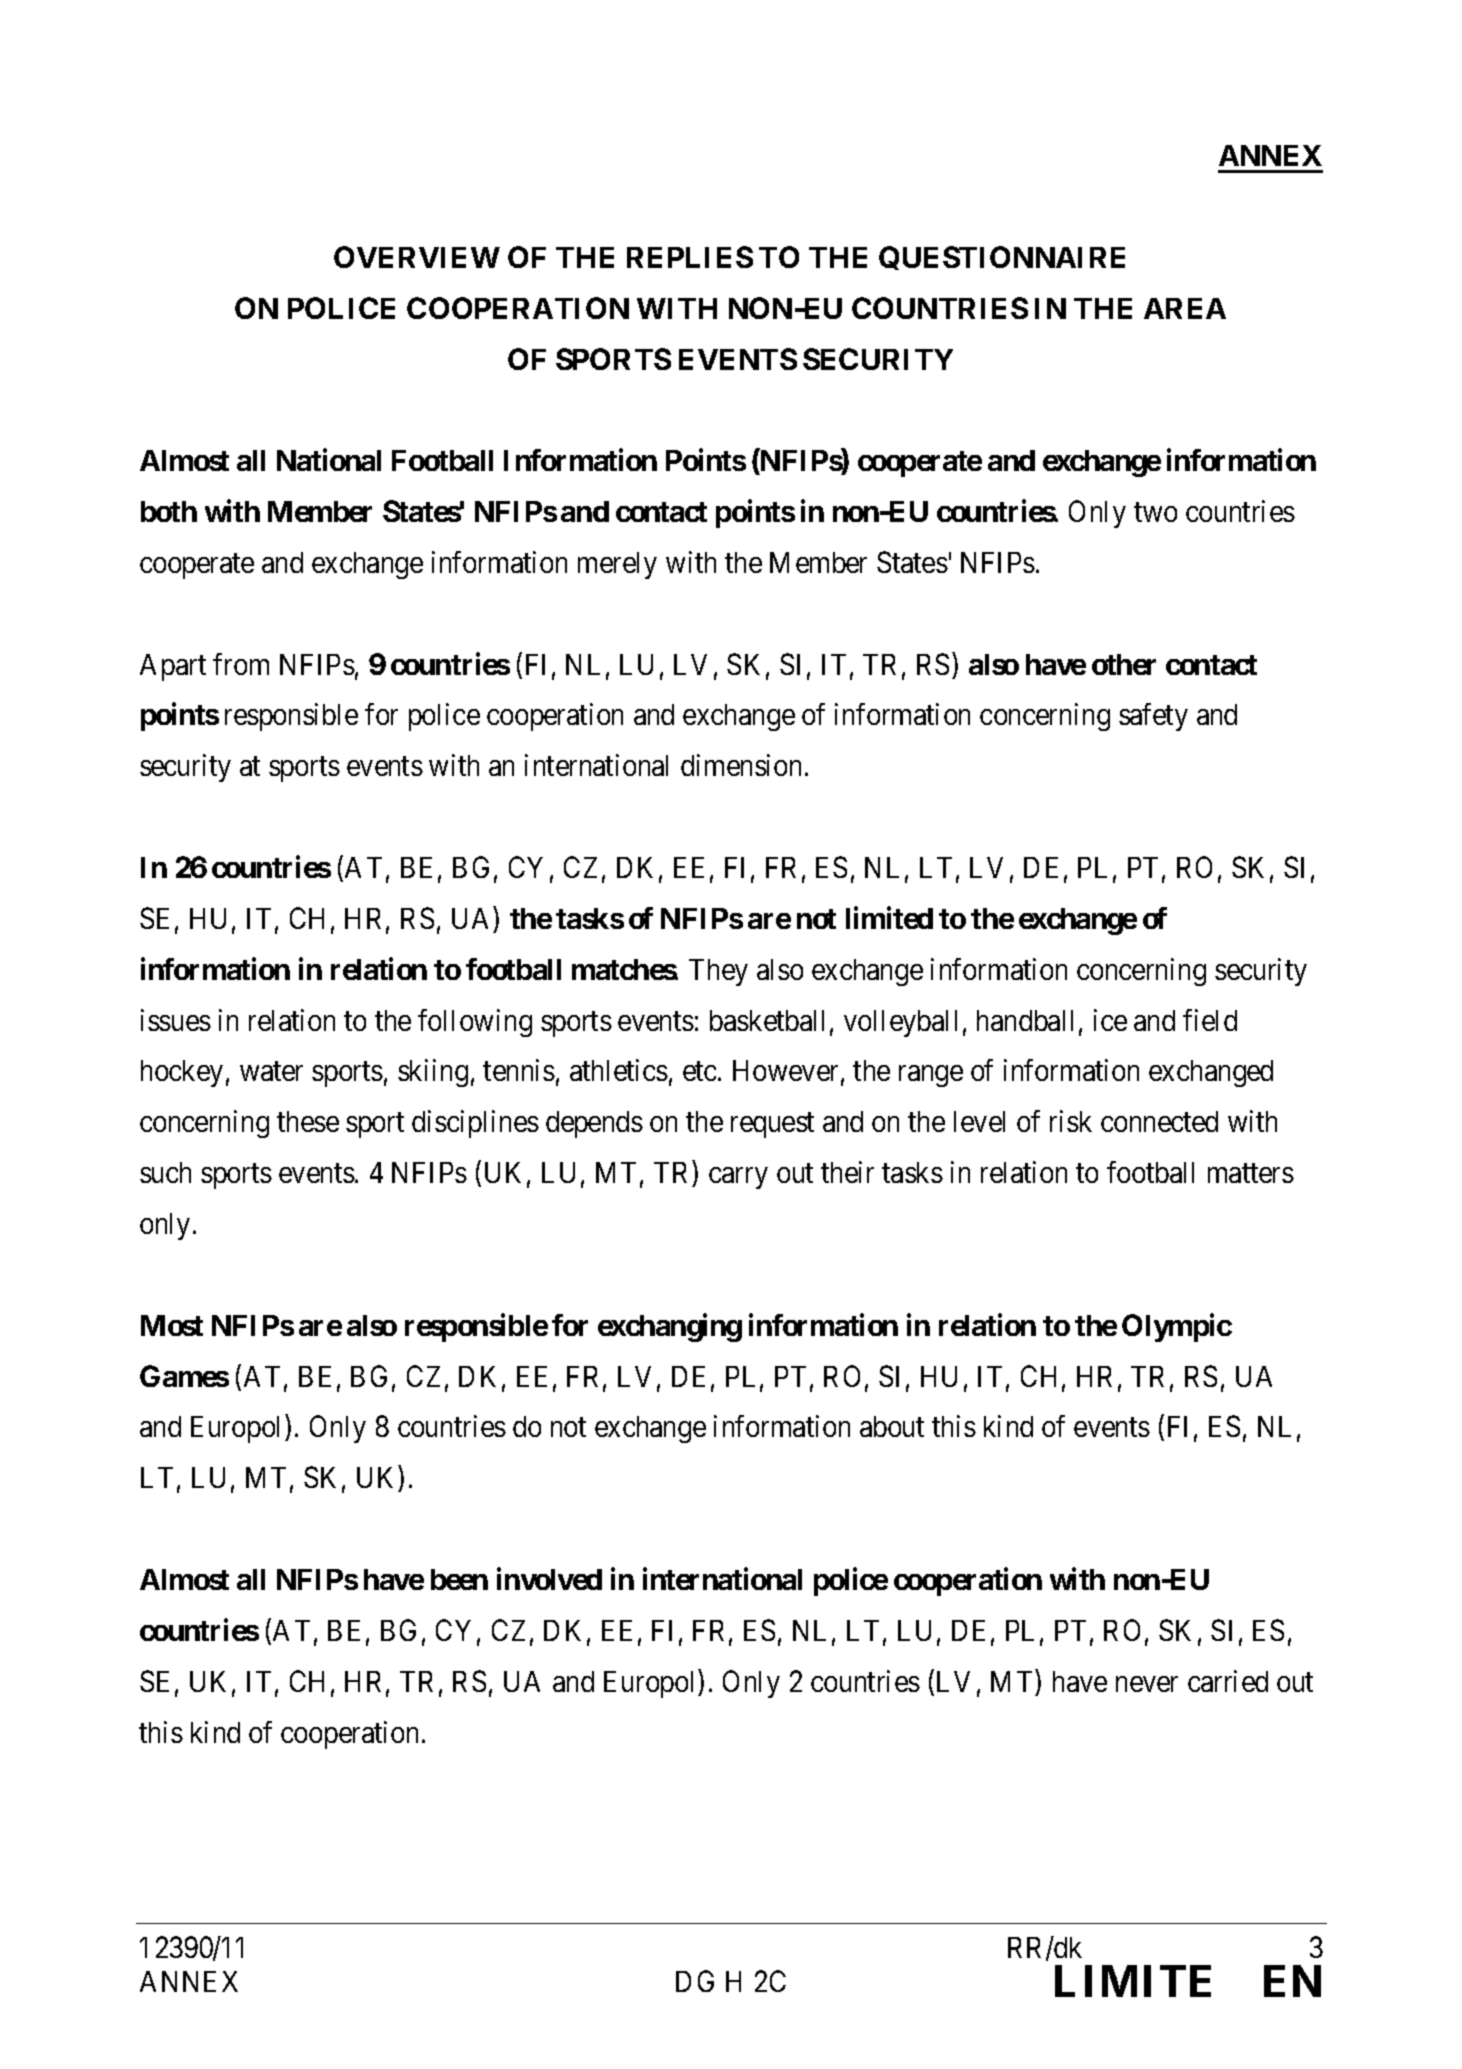 The width and height of the document is (1462, 2069). What do you see at coordinates (718, 972) in the document?
I see `They` at bounding box center [718, 972].
